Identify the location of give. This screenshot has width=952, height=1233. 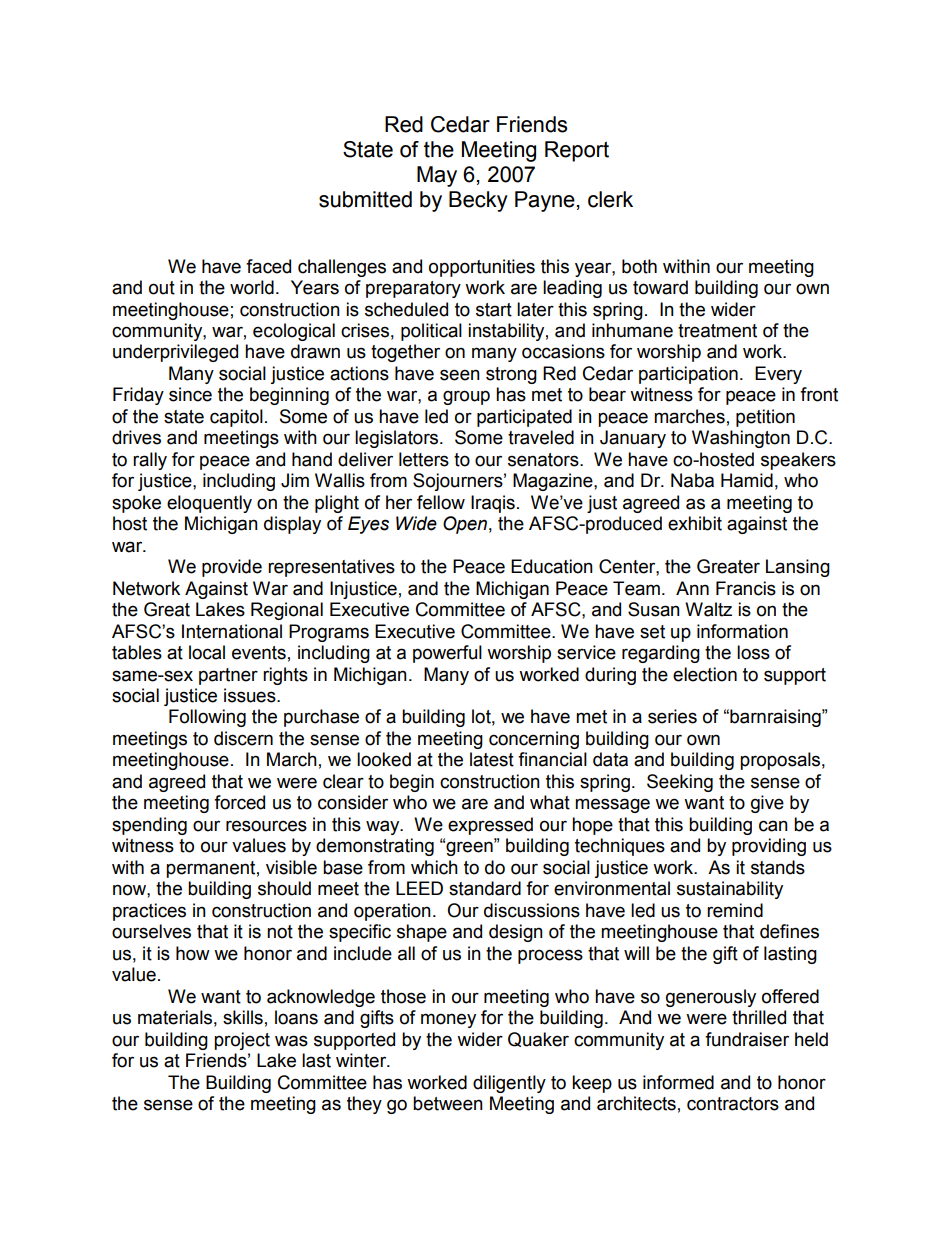
(767, 804).
